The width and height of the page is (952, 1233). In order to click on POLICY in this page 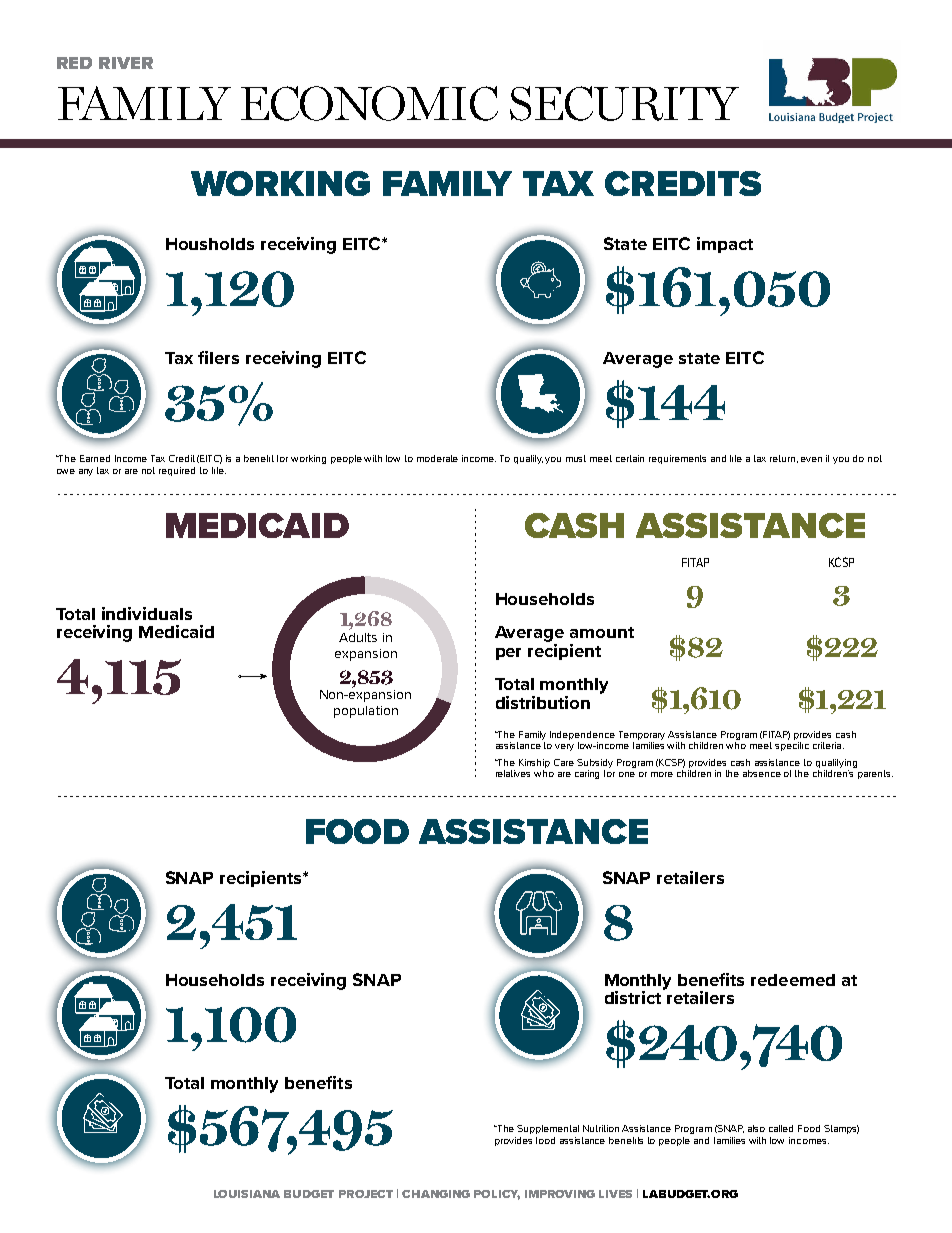, I will do `click(497, 1195)`.
